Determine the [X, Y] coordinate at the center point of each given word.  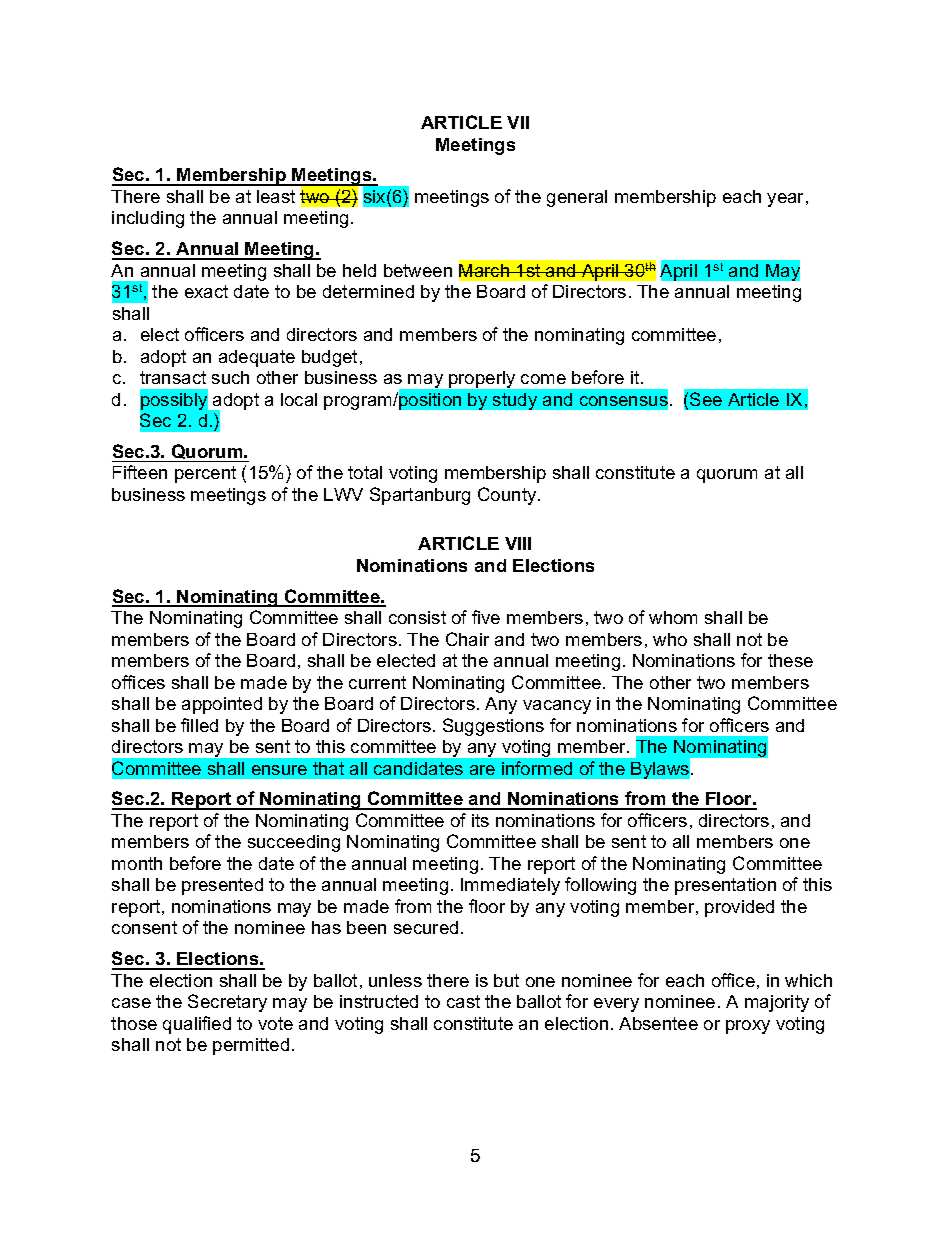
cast [463, 1001]
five [486, 617]
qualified [197, 1025]
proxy [748, 1027]
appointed [222, 705]
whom [673, 617]
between [418, 270]
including [148, 219]
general [577, 198]
